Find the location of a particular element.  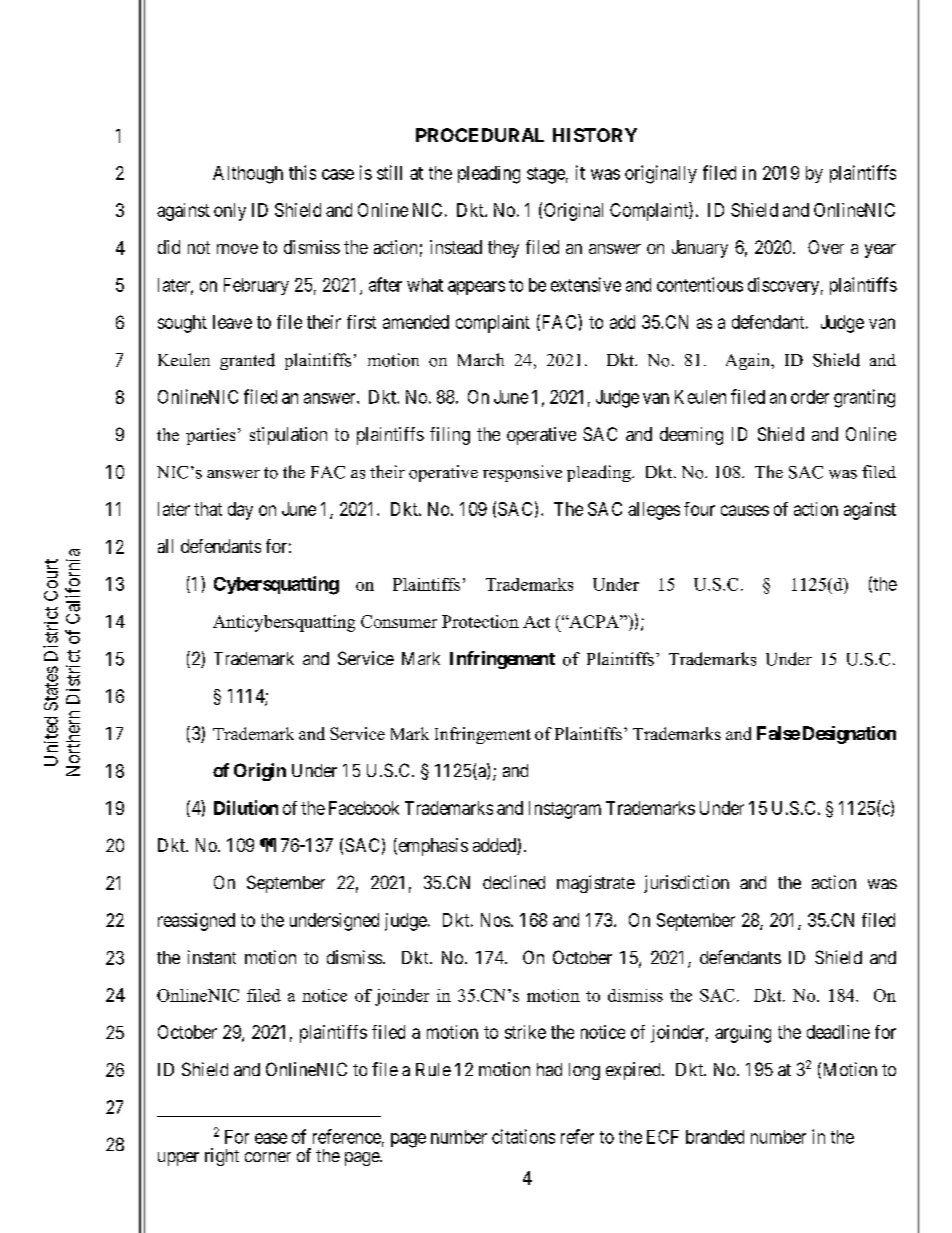

instant is located at coordinates (212, 957).
